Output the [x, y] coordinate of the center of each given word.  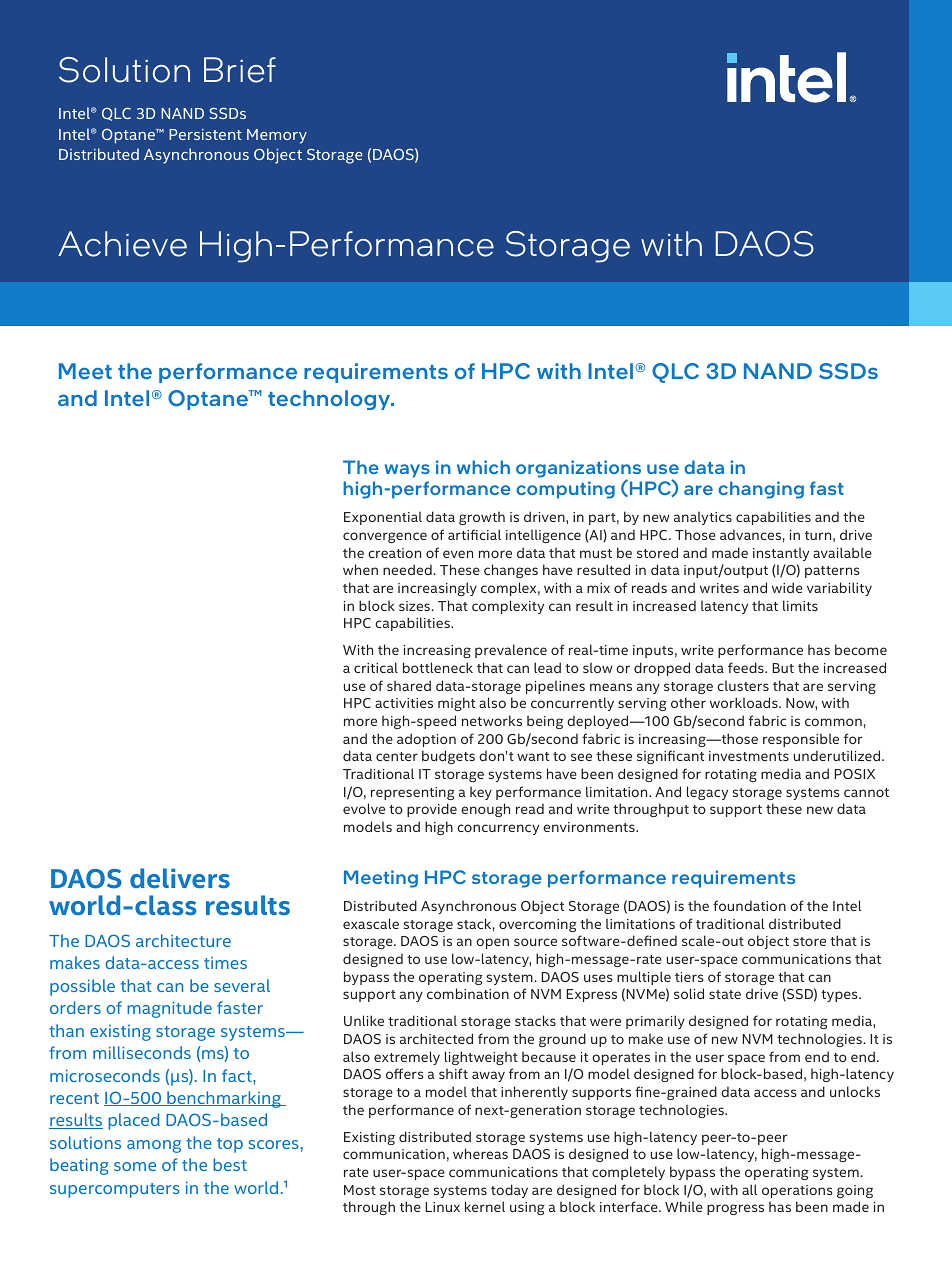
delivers [180, 878]
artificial [474, 534]
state [725, 994]
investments [749, 756]
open [492, 943]
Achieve [122, 244]
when [360, 569]
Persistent [205, 134]
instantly [781, 554]
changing [761, 490]
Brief [240, 70]
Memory [277, 136]
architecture [183, 940]
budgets [448, 757]
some [135, 1166]
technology [330, 400]
